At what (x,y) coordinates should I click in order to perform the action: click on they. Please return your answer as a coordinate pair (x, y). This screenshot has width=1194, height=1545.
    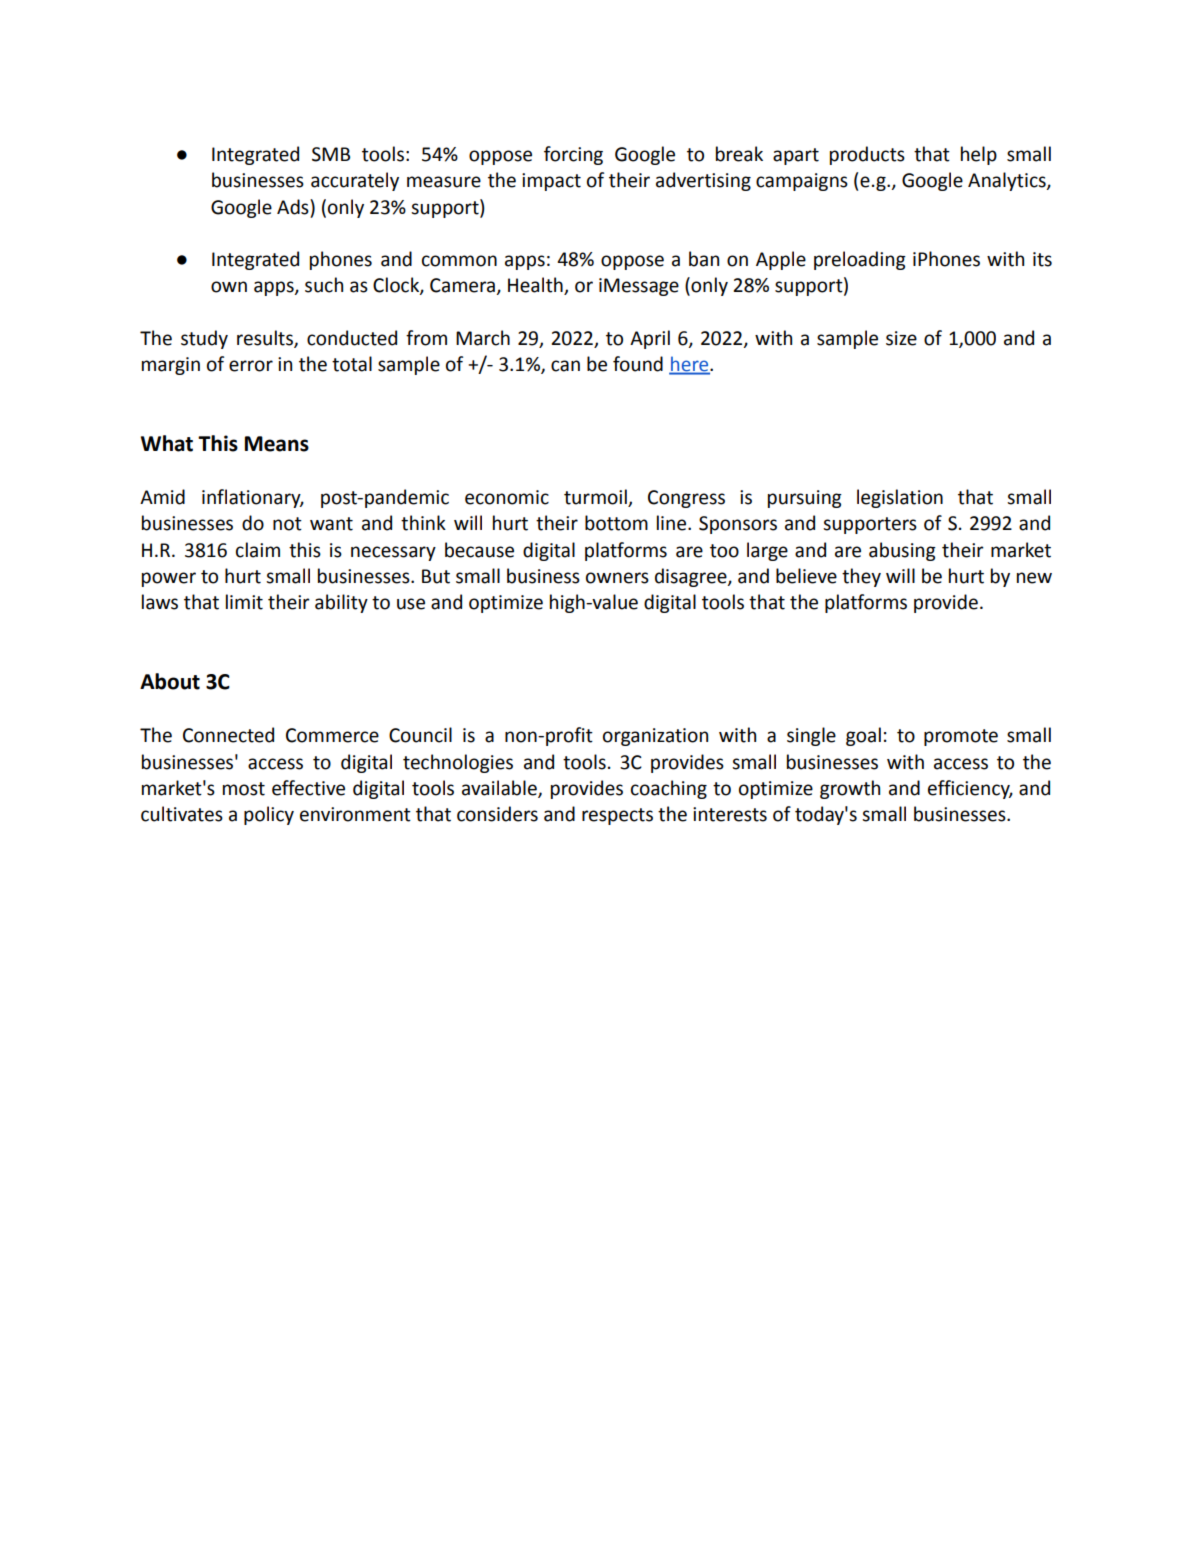
    Looking at the image, I should click on (861, 577).
